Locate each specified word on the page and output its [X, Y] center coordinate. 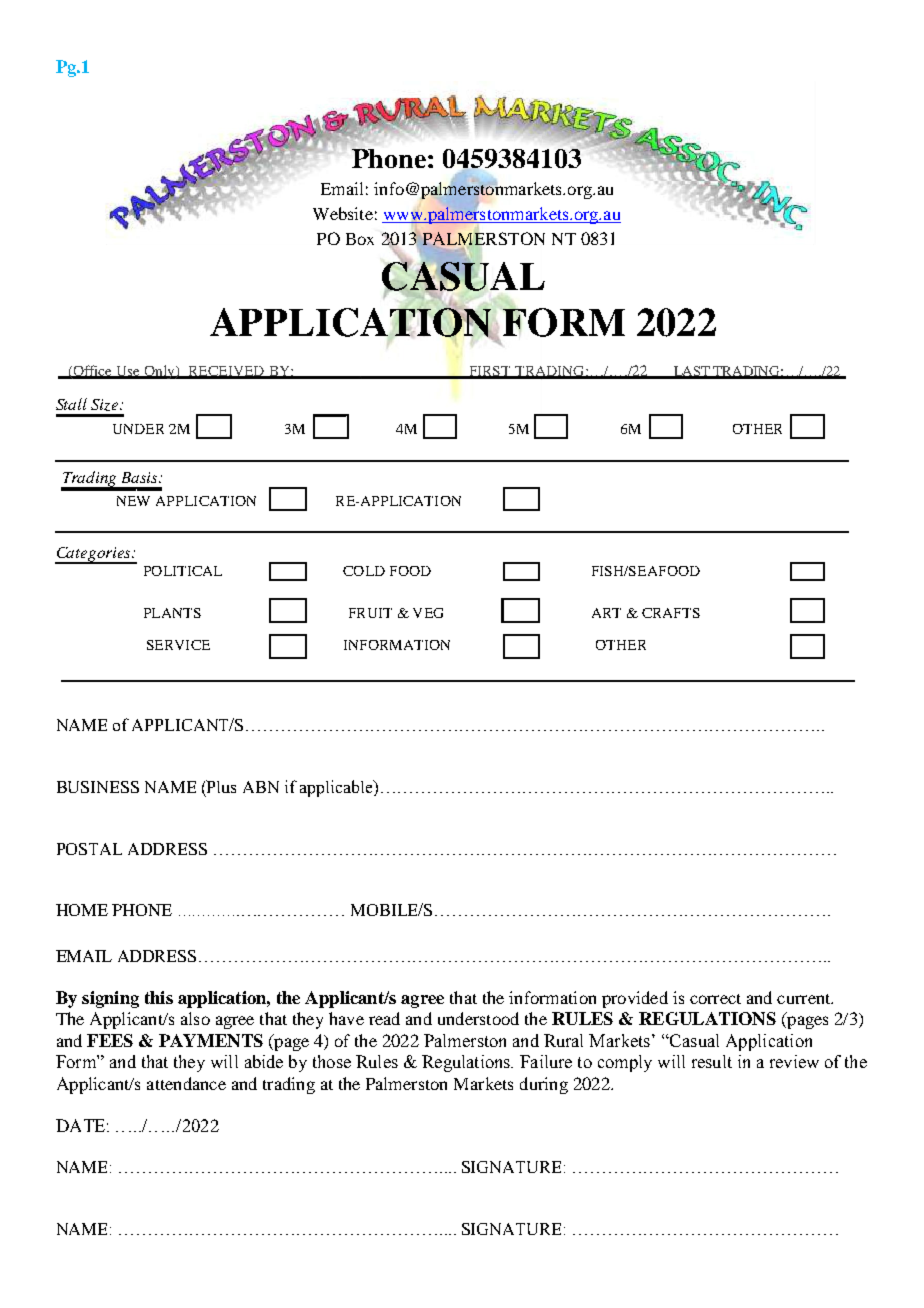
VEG [428, 613]
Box [360, 239]
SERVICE [178, 645]
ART [606, 613]
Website [343, 213]
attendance [186, 1083]
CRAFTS [671, 613]
